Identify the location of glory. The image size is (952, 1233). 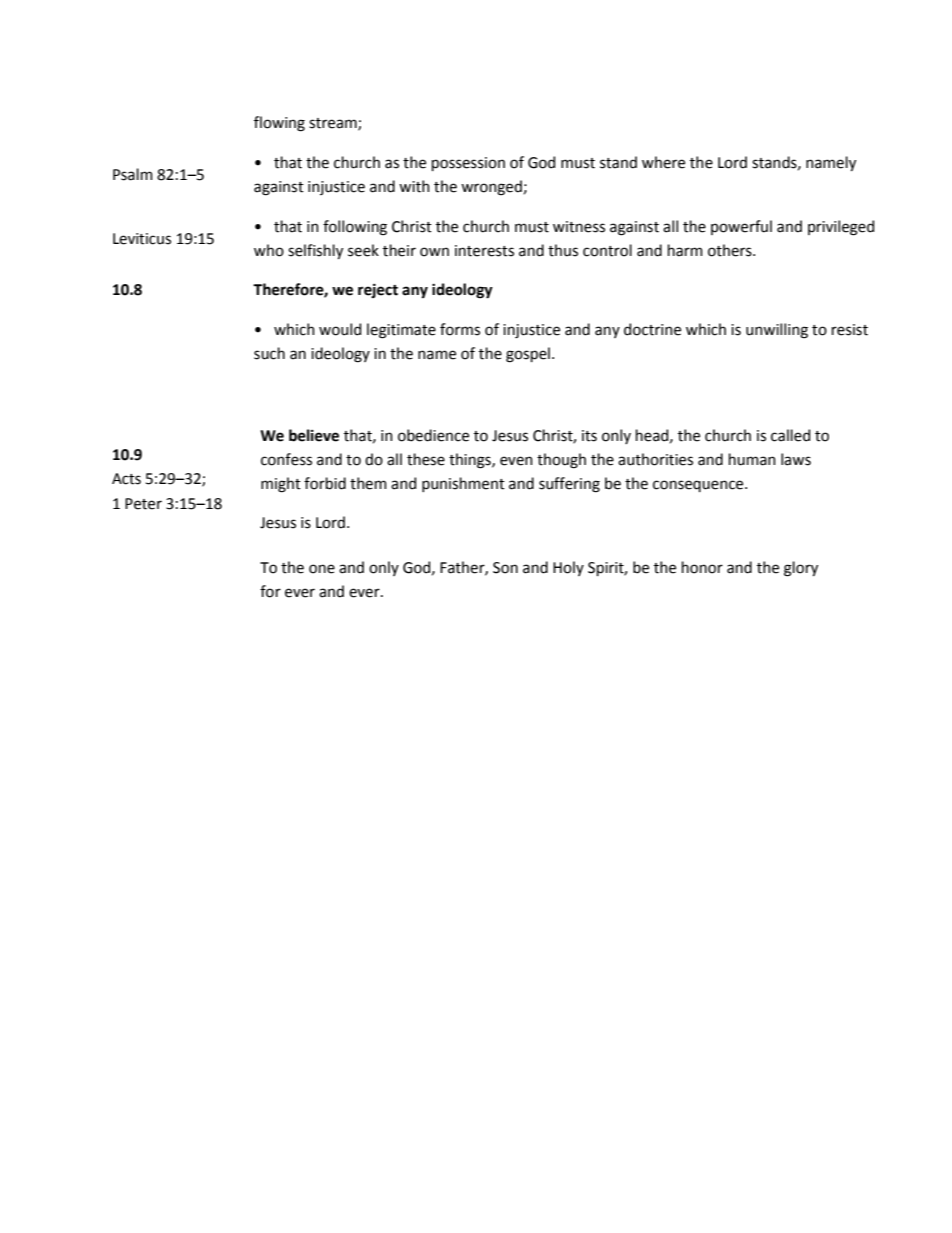
(801, 569).
